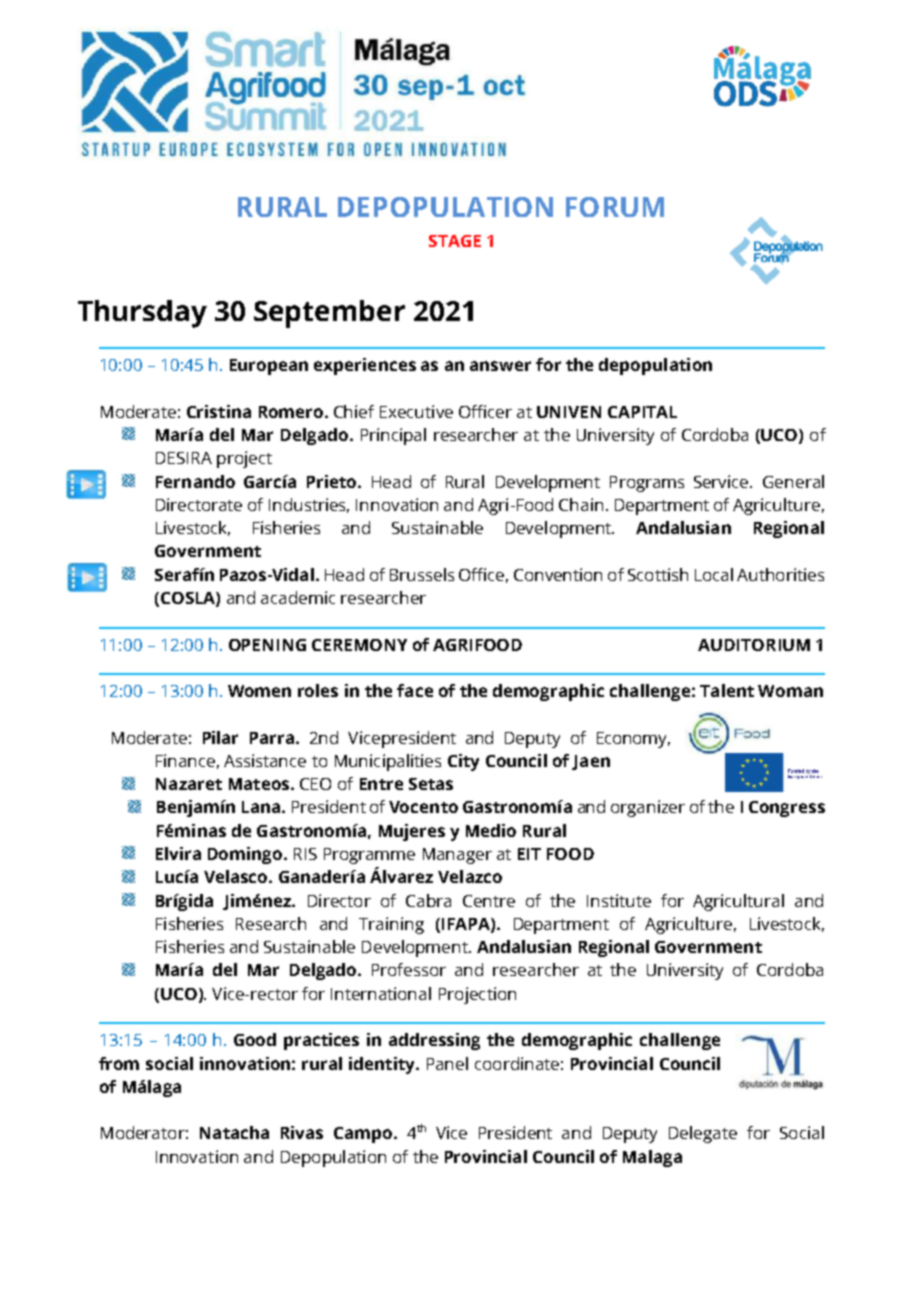 This screenshot has width=924, height=1308. I want to click on face, so click(415, 690).
